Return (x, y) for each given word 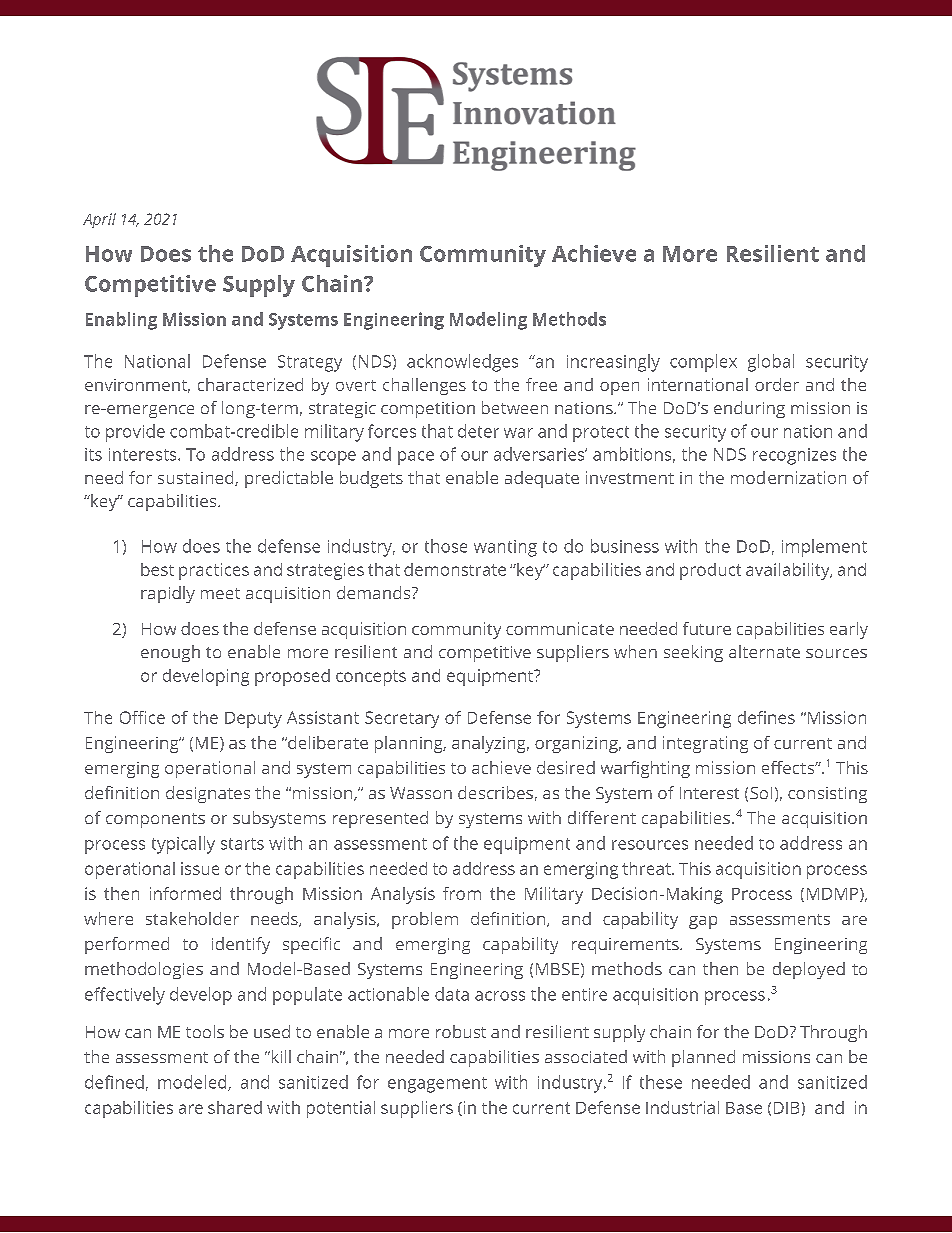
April (99, 220)
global (771, 363)
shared (235, 1107)
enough (170, 653)
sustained (197, 478)
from (462, 893)
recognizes (794, 456)
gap (703, 922)
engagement (437, 1085)
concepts (371, 678)
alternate (764, 651)
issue (200, 868)
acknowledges (462, 363)
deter (478, 431)
